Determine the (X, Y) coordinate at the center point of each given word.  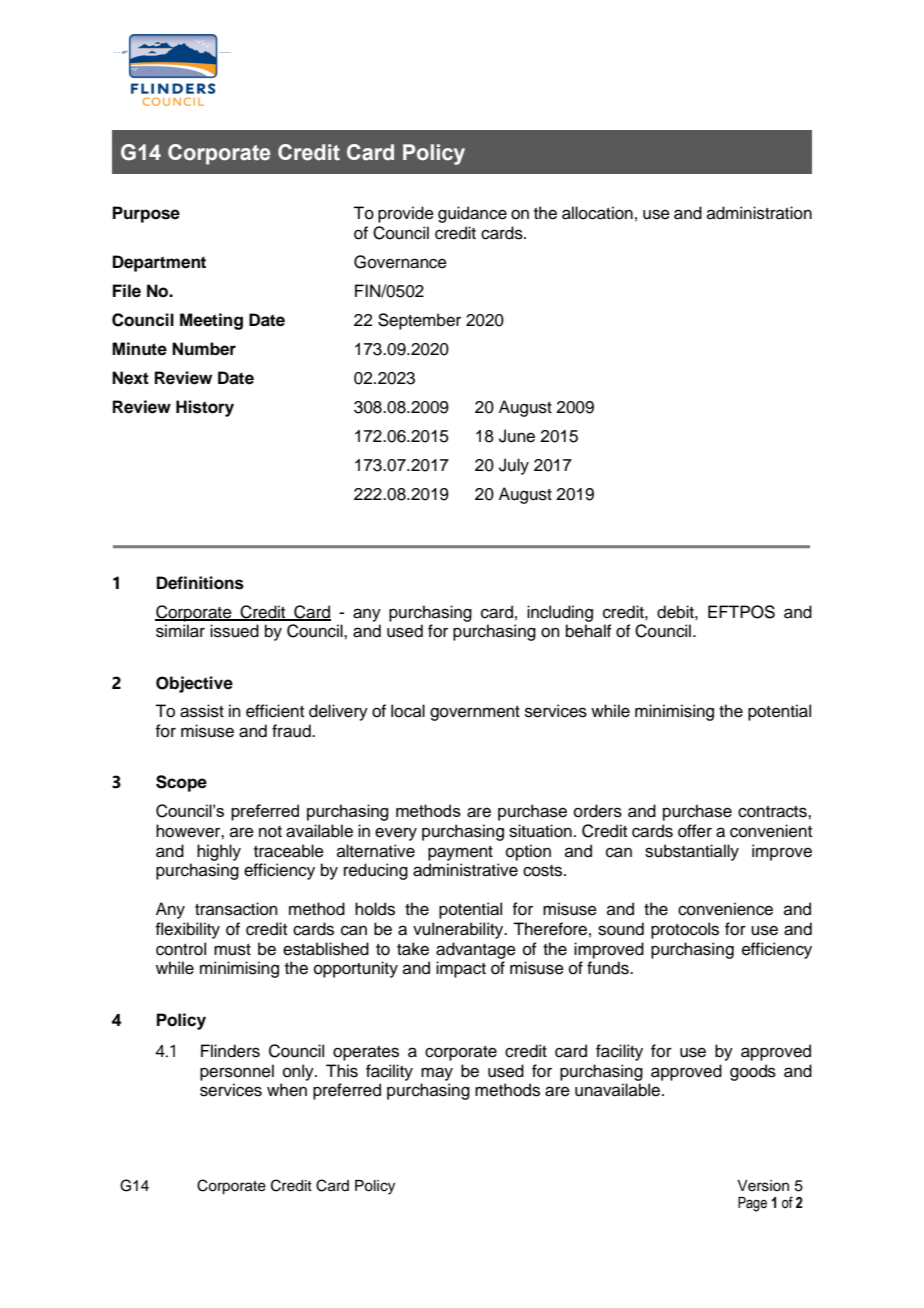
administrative (465, 870)
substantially (692, 852)
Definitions (200, 583)
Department (159, 263)
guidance (472, 214)
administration (759, 213)
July (514, 466)
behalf (589, 631)
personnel (237, 1072)
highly (219, 852)
